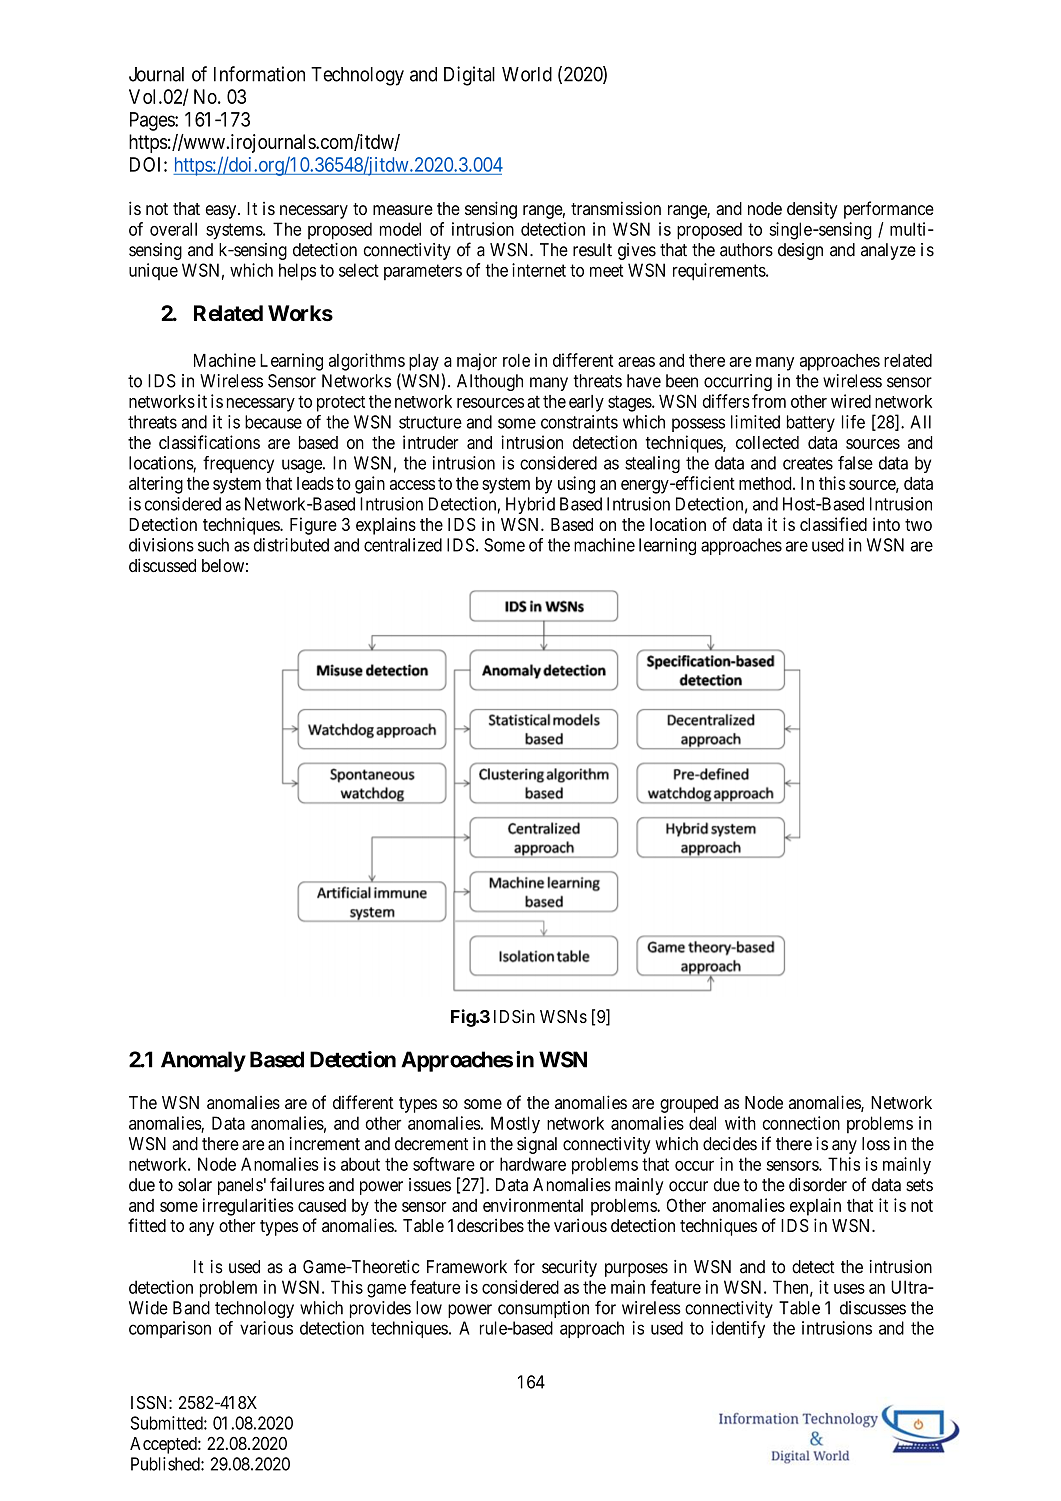 This image has width=1061, height=1501. Describe the element at coordinates (238, 464) in the image. I see `frequency` at that location.
